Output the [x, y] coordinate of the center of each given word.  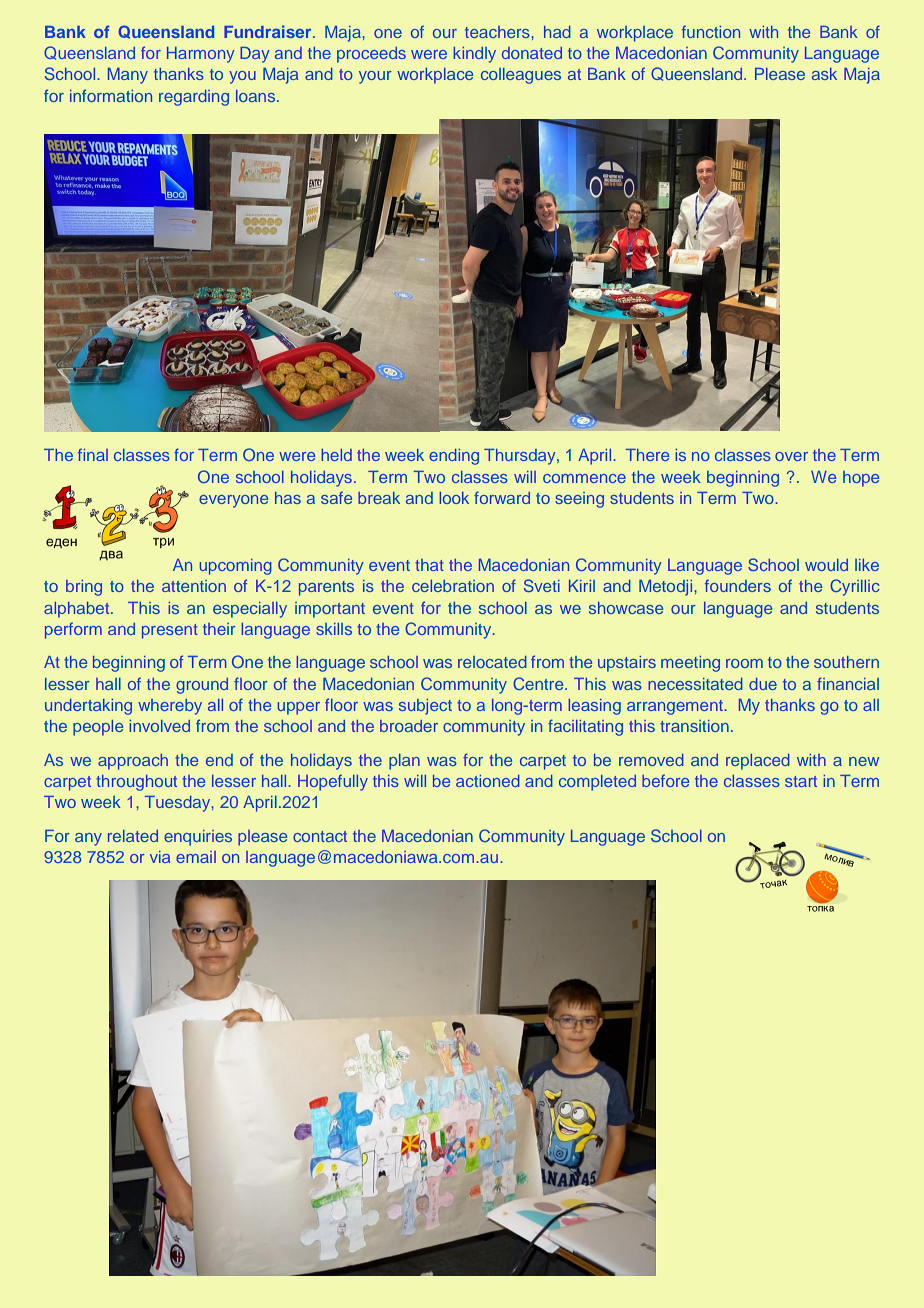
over [791, 456]
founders [738, 585]
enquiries [198, 838]
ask [824, 74]
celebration [453, 586]
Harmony [201, 55]
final [93, 454]
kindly [475, 55]
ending [454, 457]
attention [194, 586]
